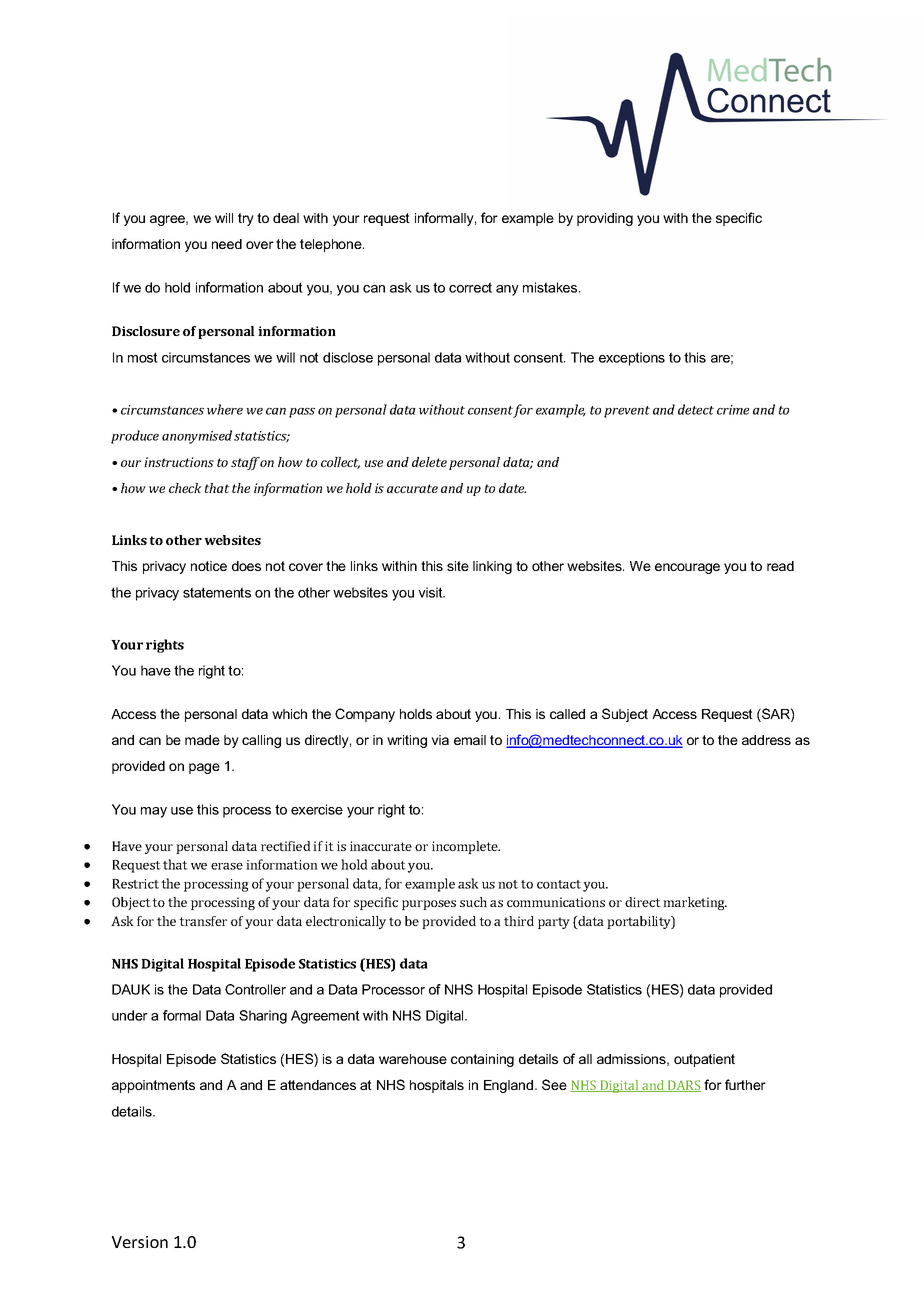 The width and height of the screenshot is (924, 1308). I want to click on marketing, so click(695, 903).
